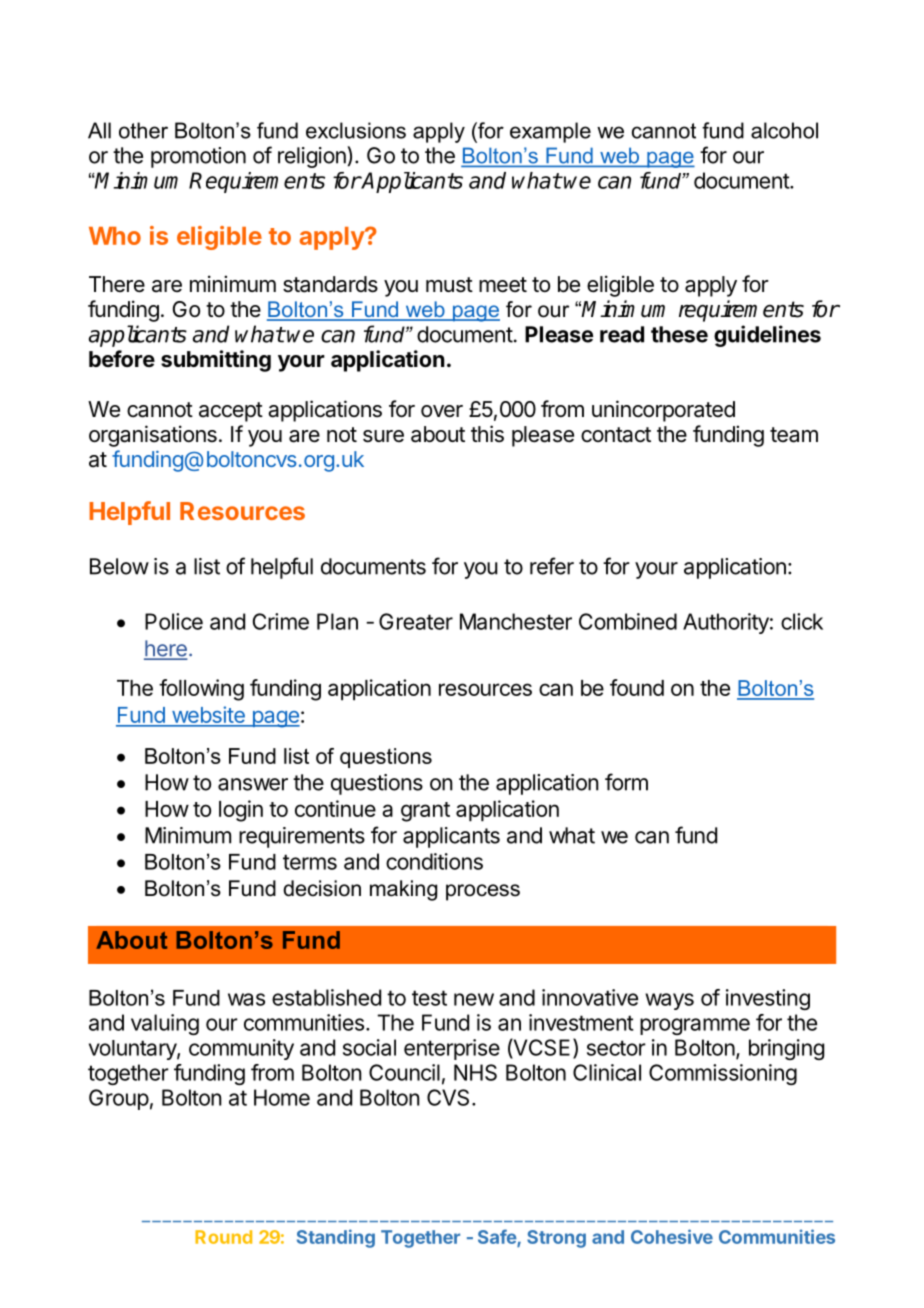 Image resolution: width=924 pixels, height=1308 pixels. I want to click on exclusions, so click(356, 130).
